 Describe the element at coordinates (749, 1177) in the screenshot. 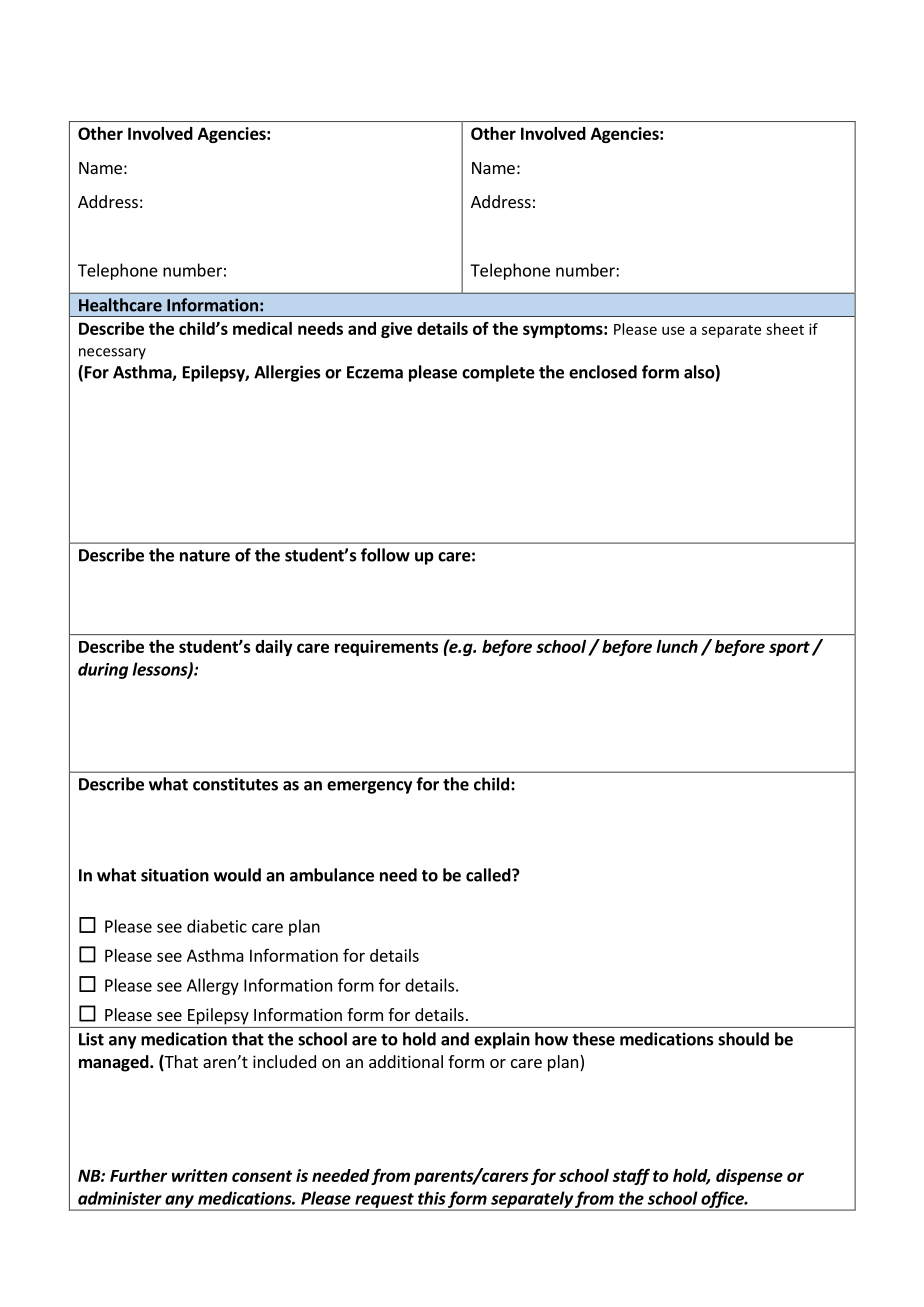

I see `dispense` at that location.
